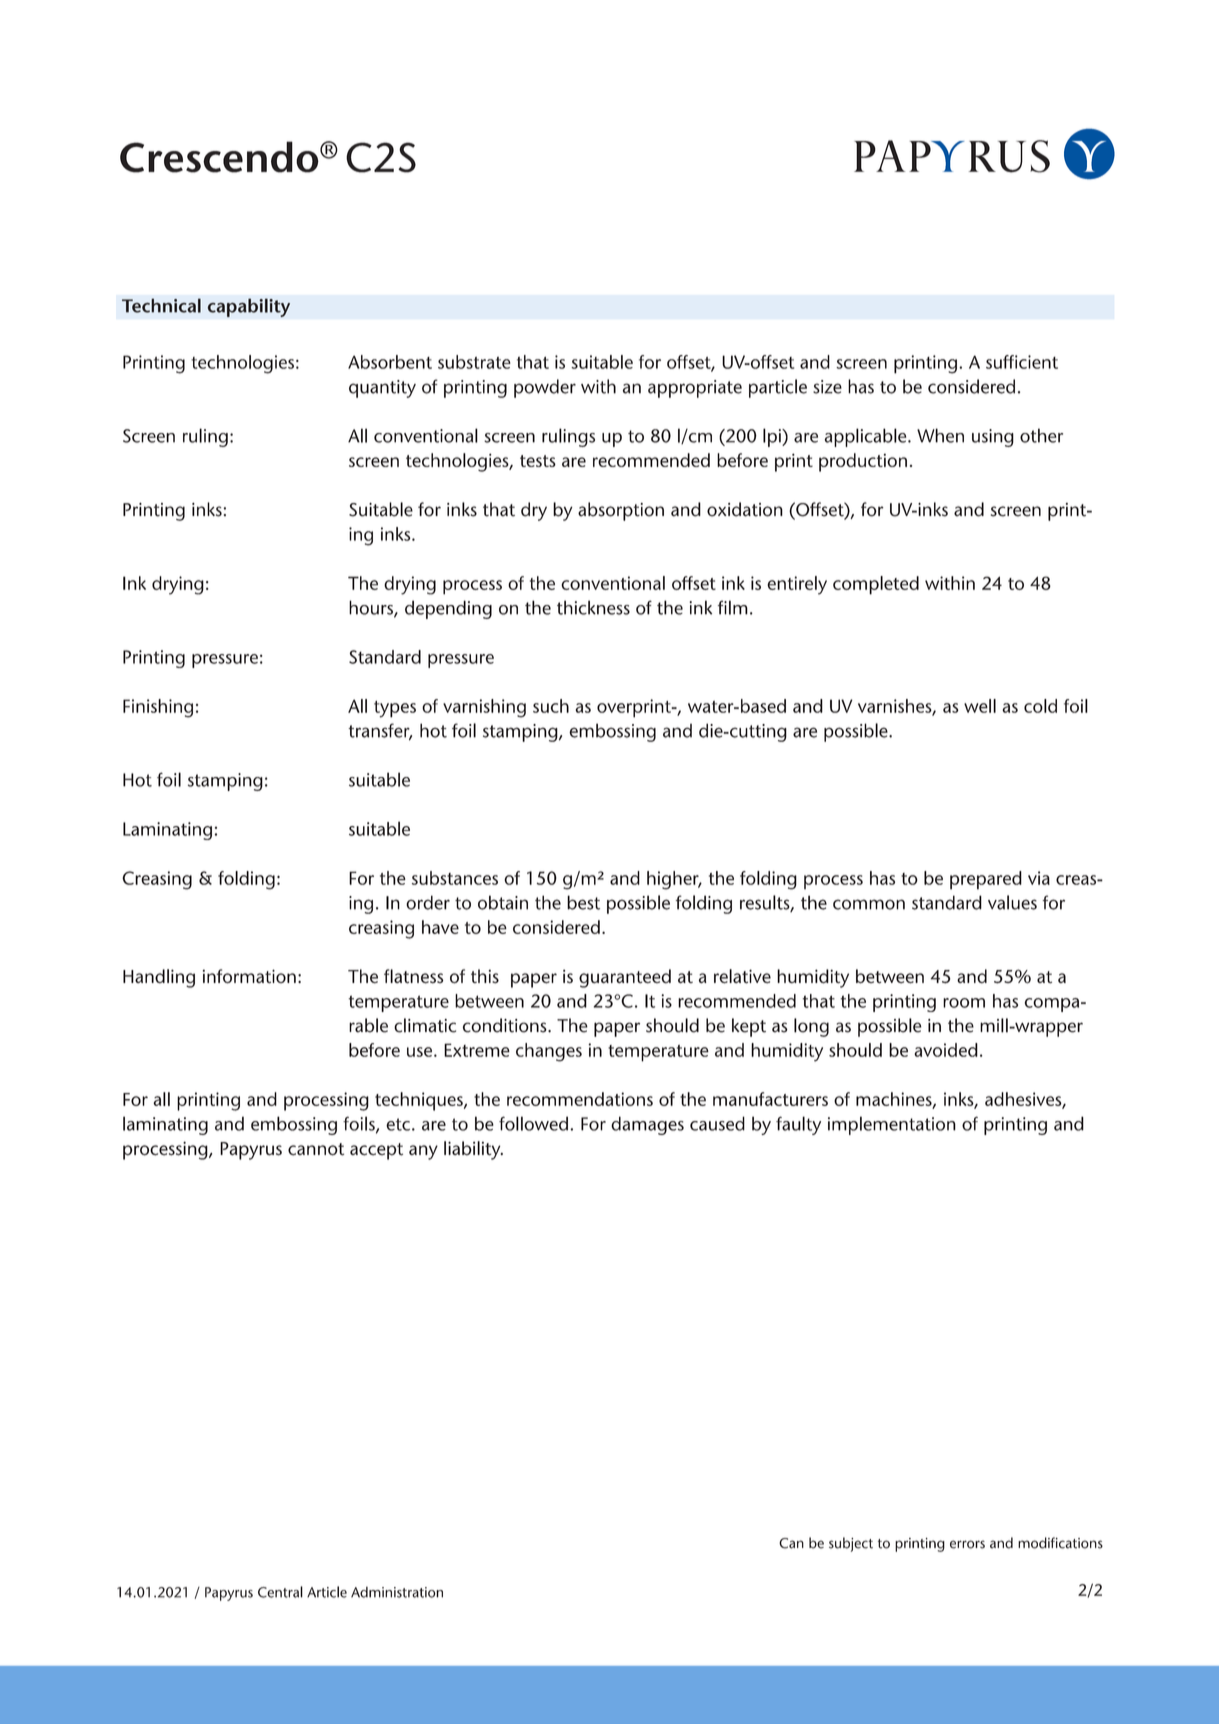 This screenshot has width=1219, height=1724. What do you see at coordinates (647, 1125) in the screenshot?
I see `damages` at bounding box center [647, 1125].
